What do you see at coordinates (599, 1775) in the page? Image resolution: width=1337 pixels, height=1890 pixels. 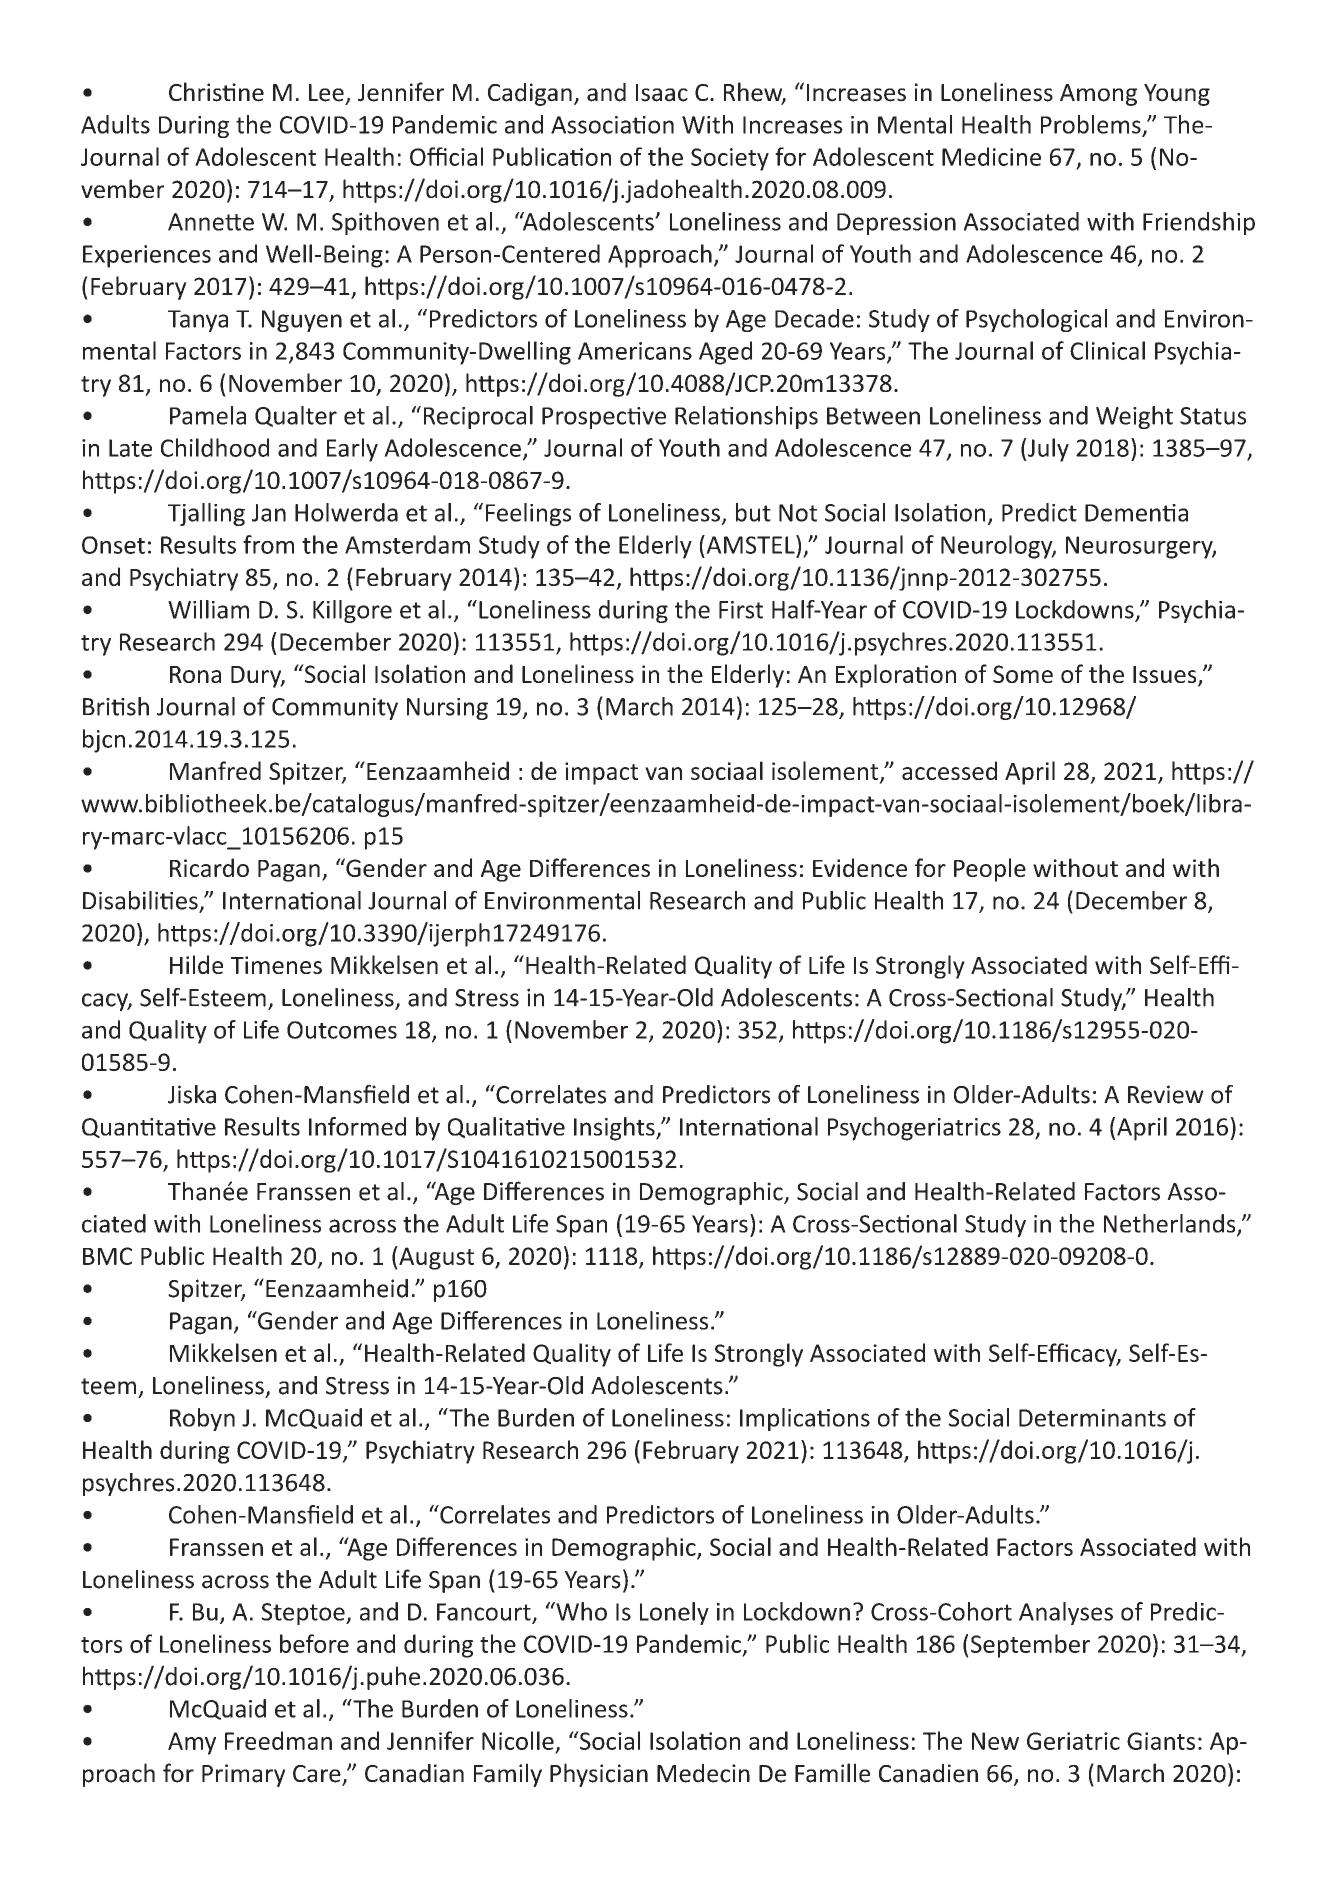 I see `Physician` at bounding box center [599, 1775].
